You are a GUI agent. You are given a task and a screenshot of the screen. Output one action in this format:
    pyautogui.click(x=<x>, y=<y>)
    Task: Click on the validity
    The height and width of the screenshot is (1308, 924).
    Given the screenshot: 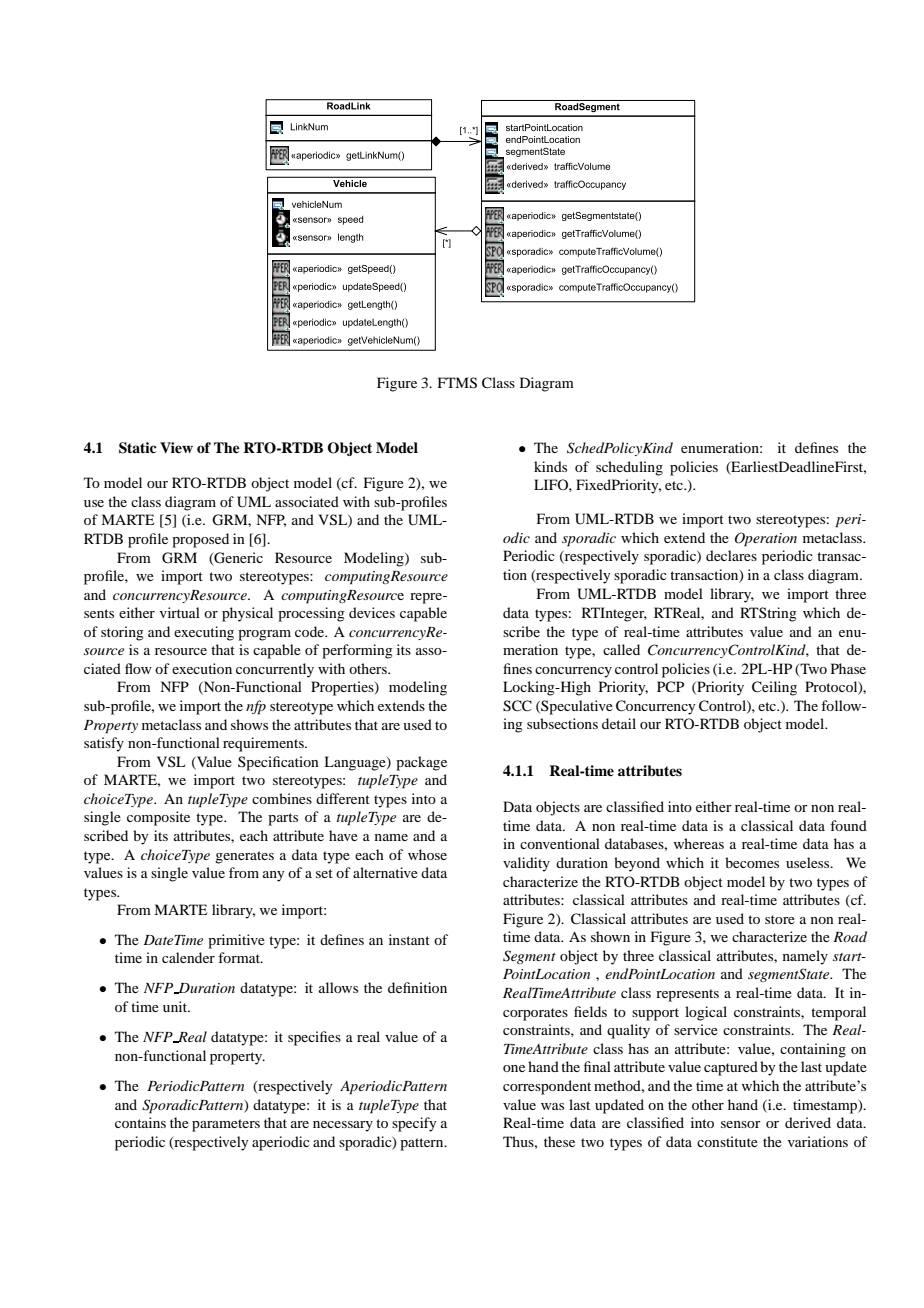 What is the action you would take?
    pyautogui.click(x=526, y=864)
